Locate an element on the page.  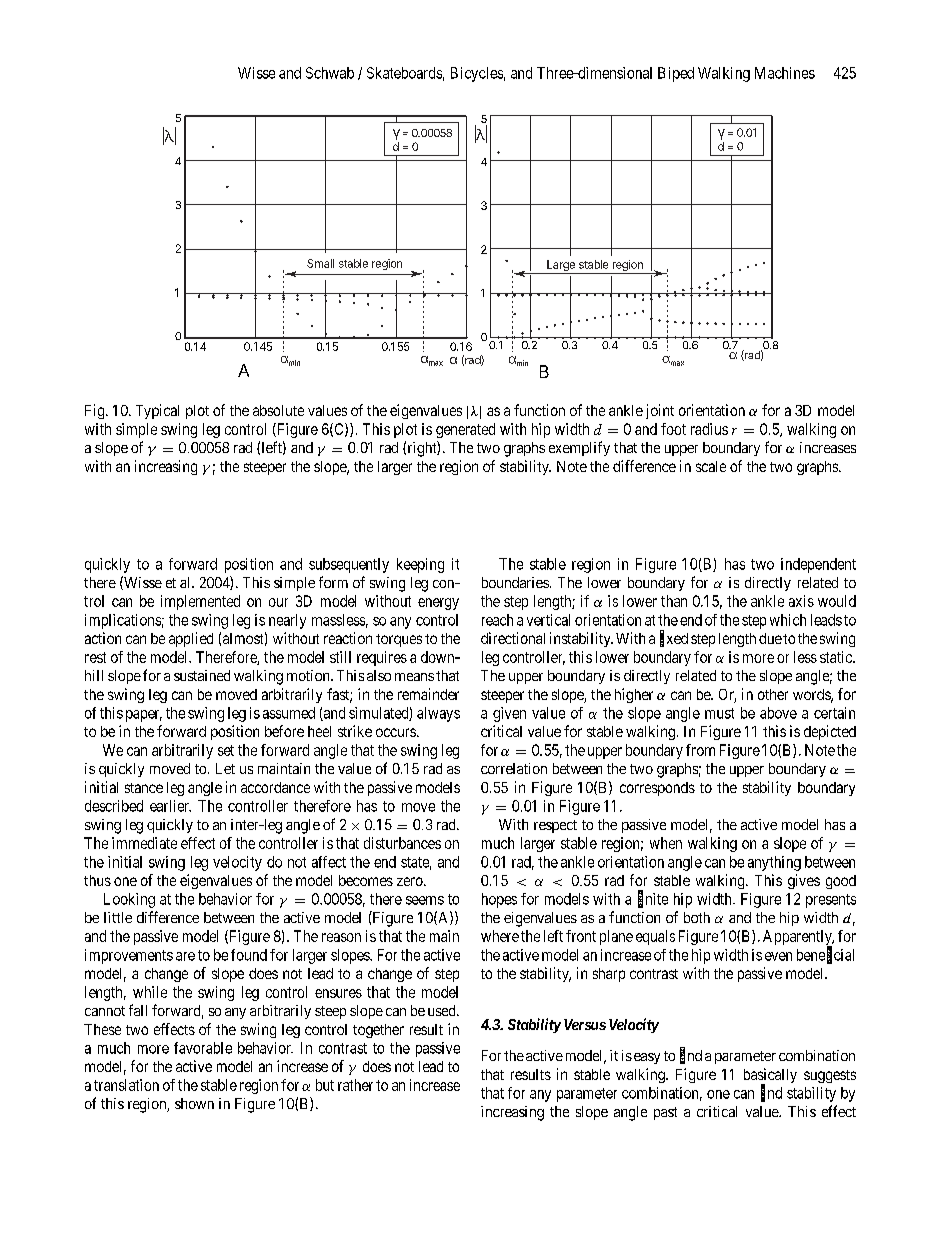
Machines is located at coordinates (785, 73).
